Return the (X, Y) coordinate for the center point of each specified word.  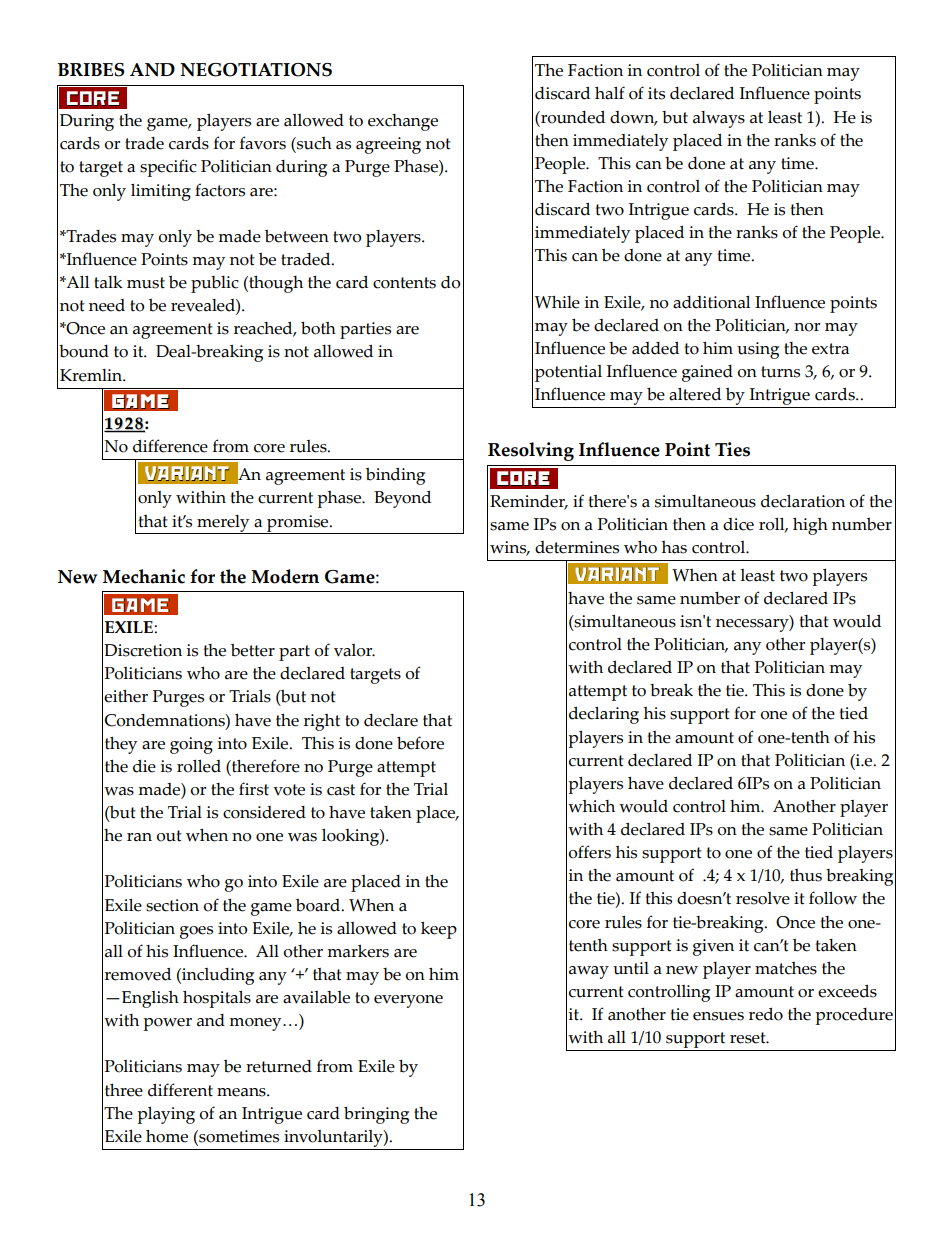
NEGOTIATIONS (256, 70)
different (180, 1090)
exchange (403, 122)
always (719, 119)
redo (766, 1014)
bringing (376, 1115)
